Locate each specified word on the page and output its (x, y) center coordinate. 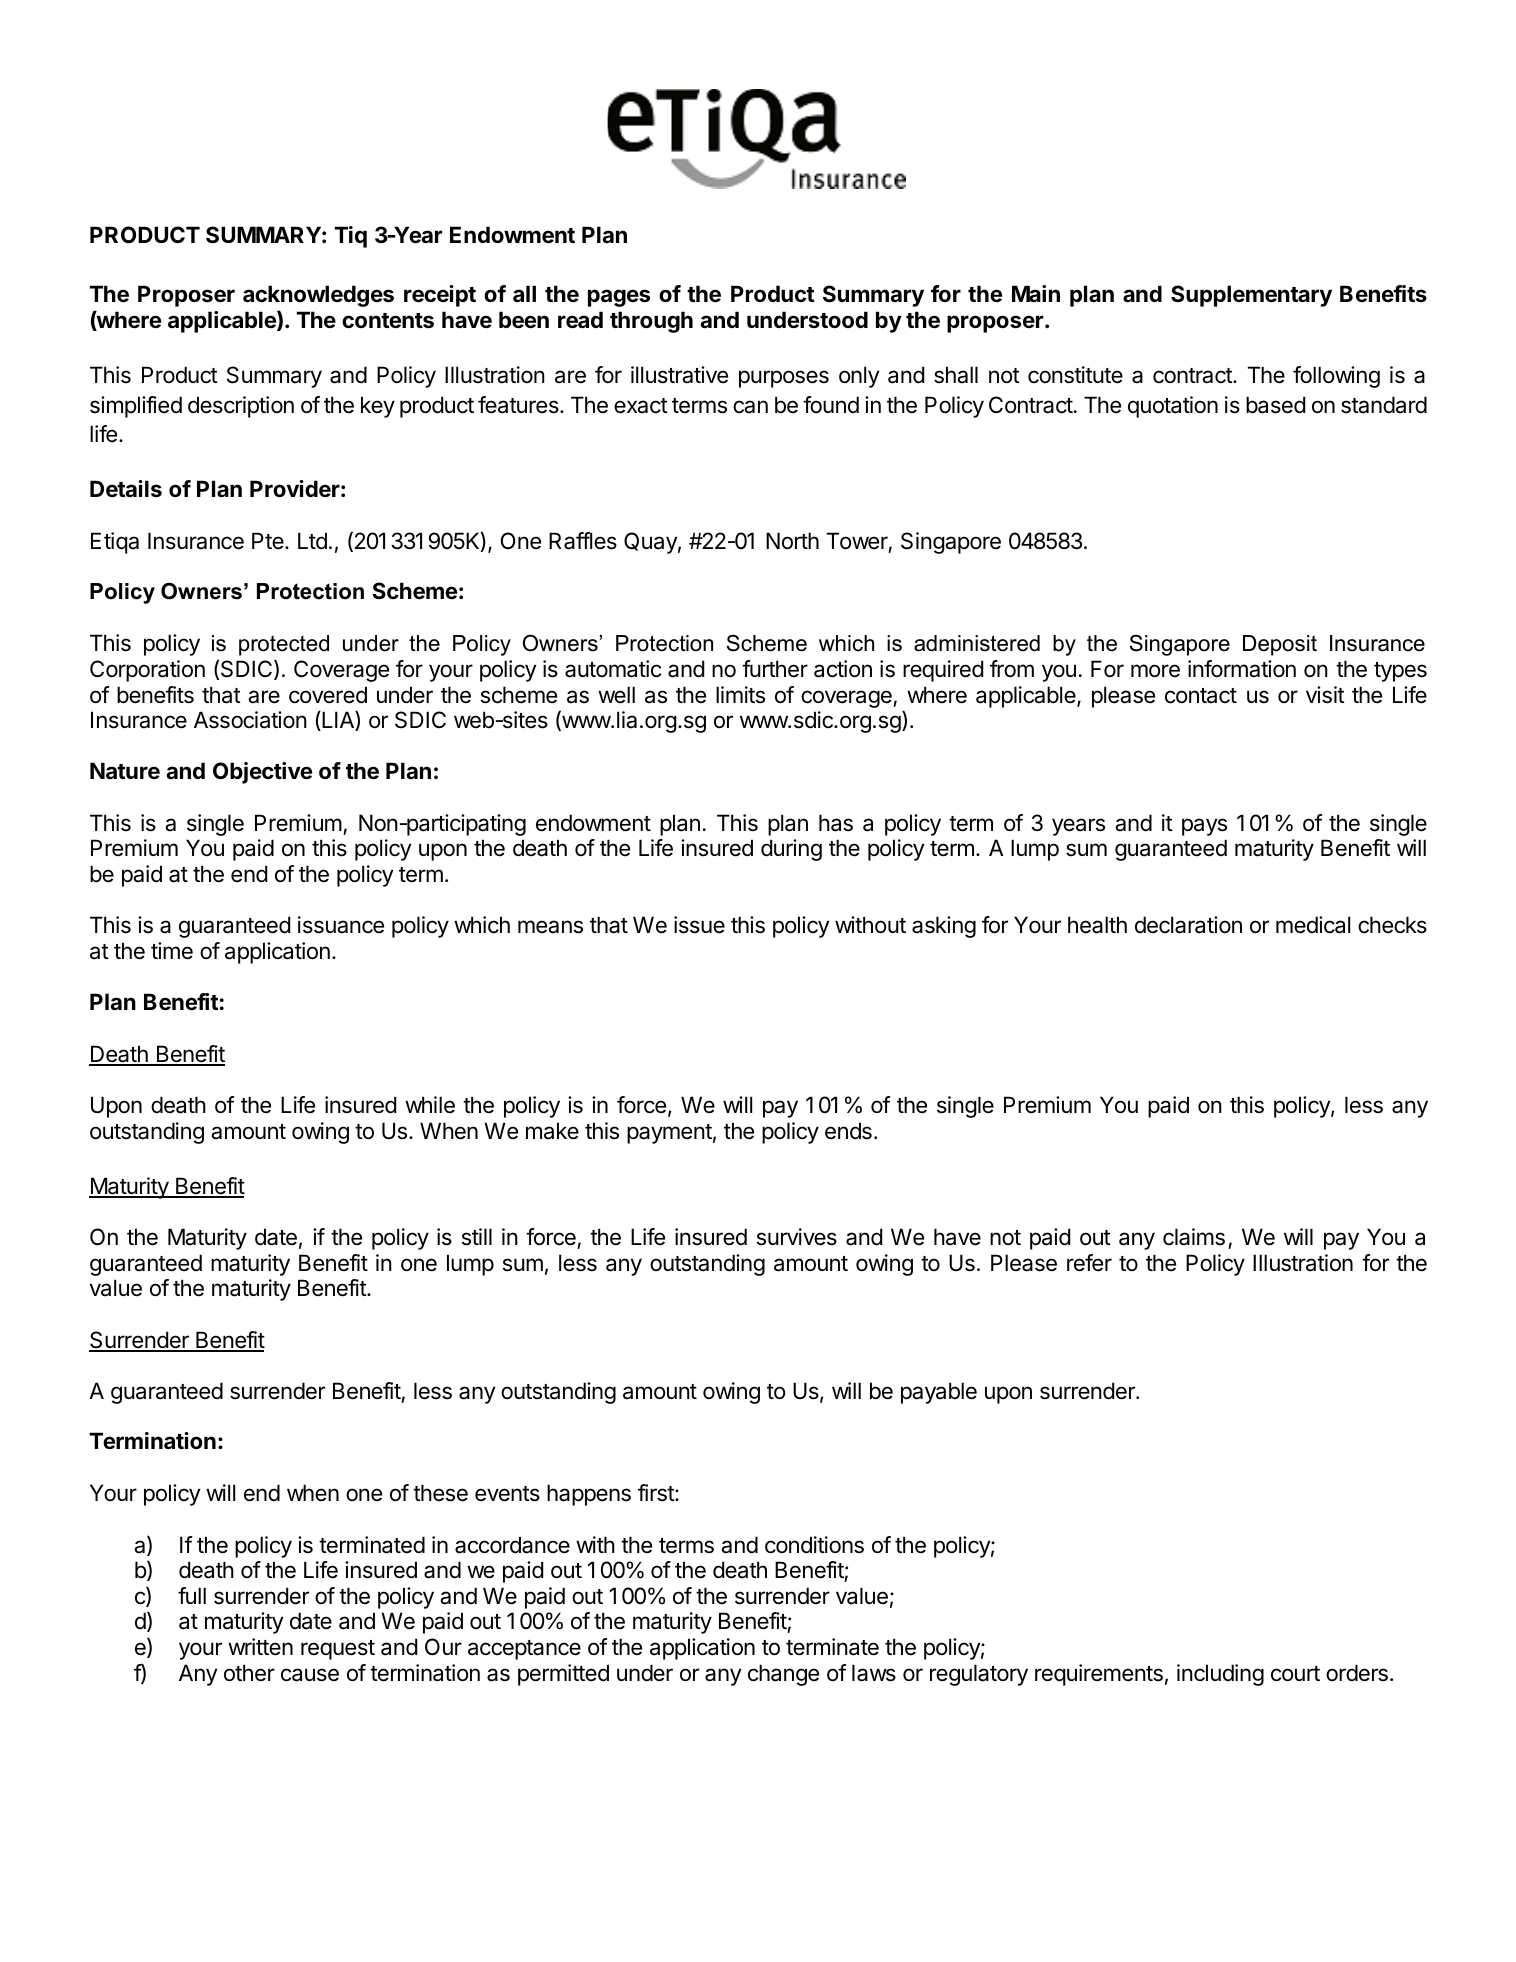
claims (1194, 1237)
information (1242, 669)
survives (797, 1237)
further (775, 669)
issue (699, 925)
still (477, 1237)
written (260, 1647)
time (172, 951)
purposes (784, 379)
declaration (1188, 925)
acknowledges (318, 296)
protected (284, 645)
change (783, 1675)
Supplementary (1251, 296)
